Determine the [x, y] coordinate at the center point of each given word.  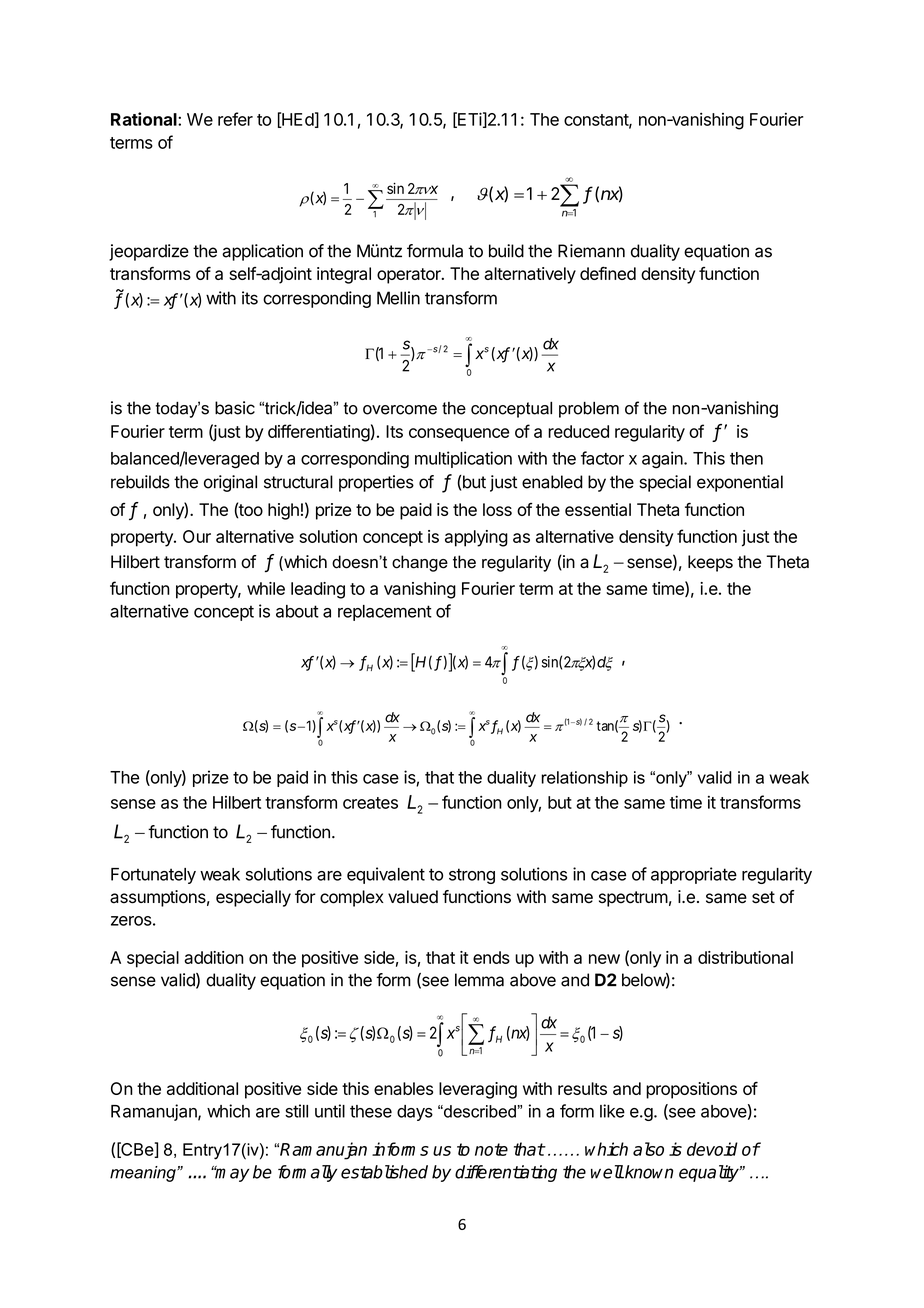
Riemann [591, 251]
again [663, 460]
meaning [144, 1174]
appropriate [694, 875]
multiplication [463, 459]
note [491, 1149]
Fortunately [153, 876]
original [230, 483]
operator [410, 276]
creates [370, 803]
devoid [712, 1149]
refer [235, 119]
